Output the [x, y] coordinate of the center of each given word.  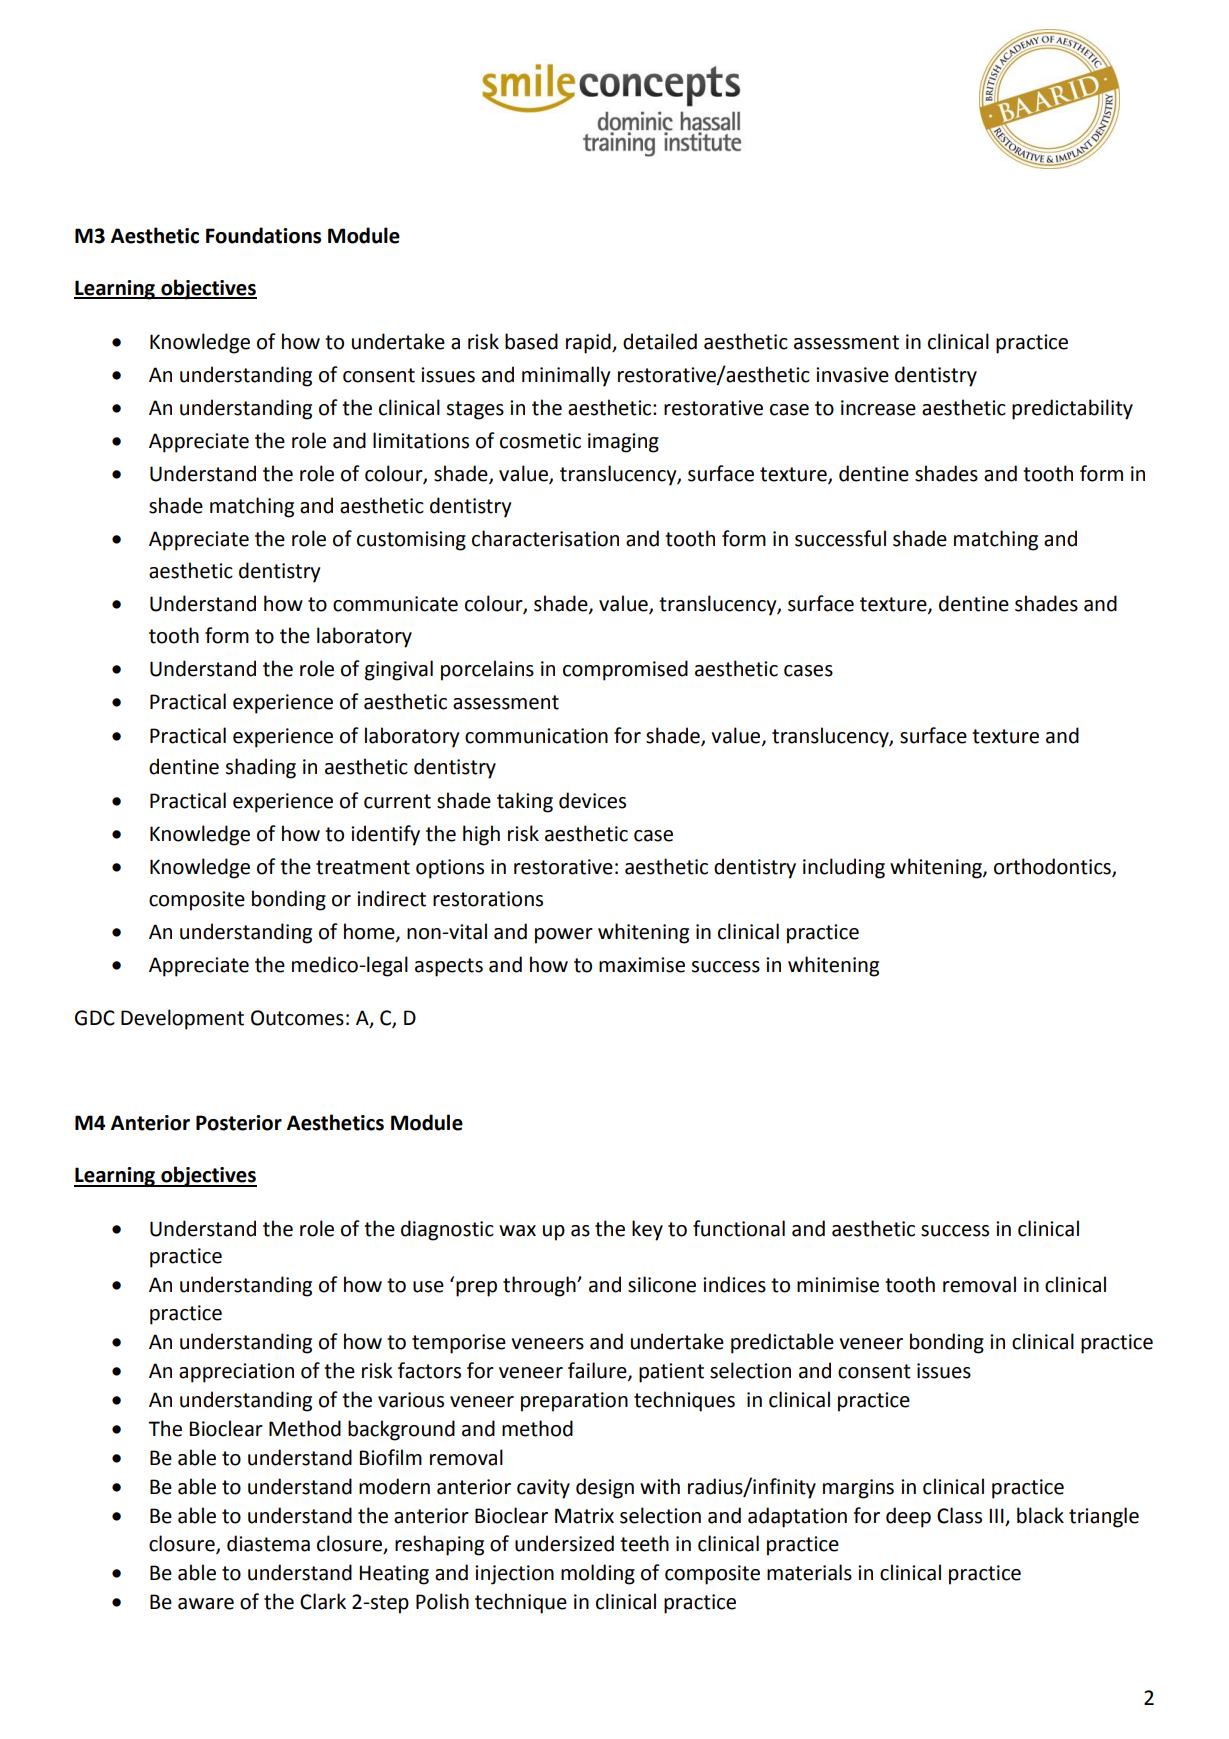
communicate [395, 604]
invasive [852, 375]
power [564, 936]
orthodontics [1053, 867]
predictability [1072, 409]
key [647, 1230]
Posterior [239, 1123]
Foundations [263, 235]
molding [598, 1574]
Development [182, 1019]
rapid [589, 343]
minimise [838, 1285]
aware [206, 1604]
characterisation [545, 538]
